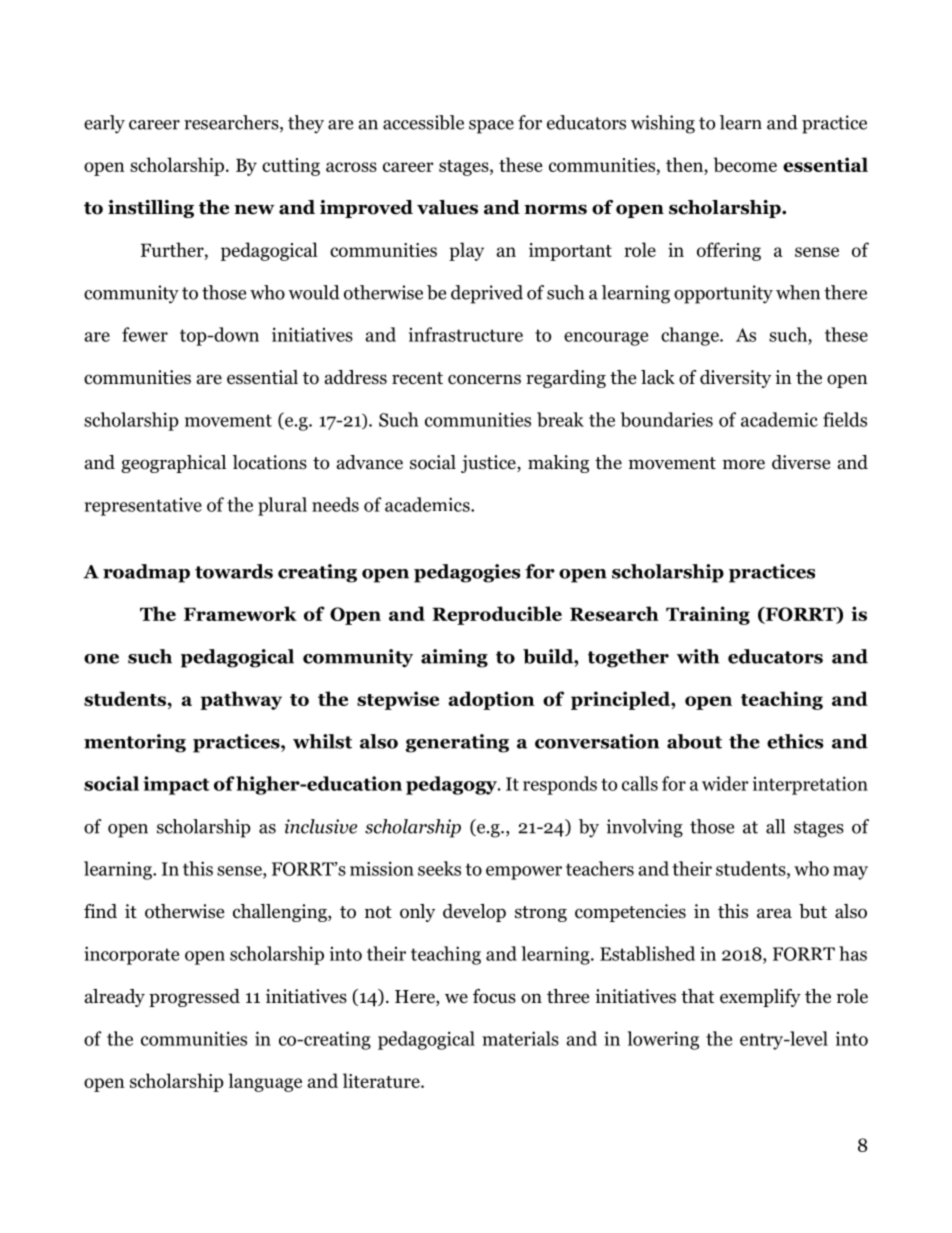  I want to click on Training, so click(708, 615).
